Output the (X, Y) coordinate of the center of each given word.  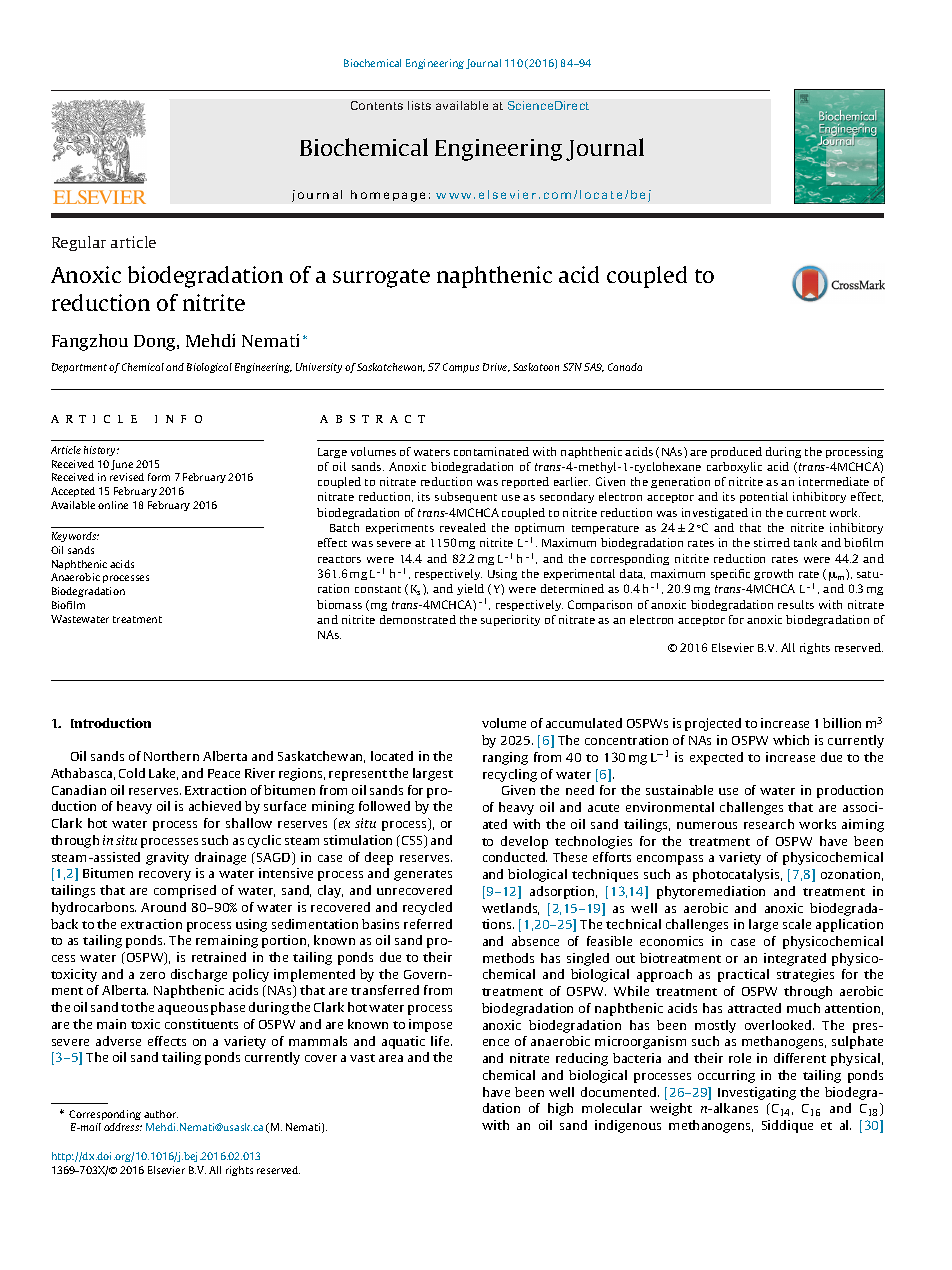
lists (419, 105)
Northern (171, 756)
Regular (79, 243)
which (791, 740)
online (113, 505)
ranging (505, 758)
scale (797, 924)
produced (736, 452)
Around (163, 907)
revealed (463, 527)
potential (764, 497)
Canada (625, 367)
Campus (461, 368)
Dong (156, 343)
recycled (427, 908)
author (161, 1114)
